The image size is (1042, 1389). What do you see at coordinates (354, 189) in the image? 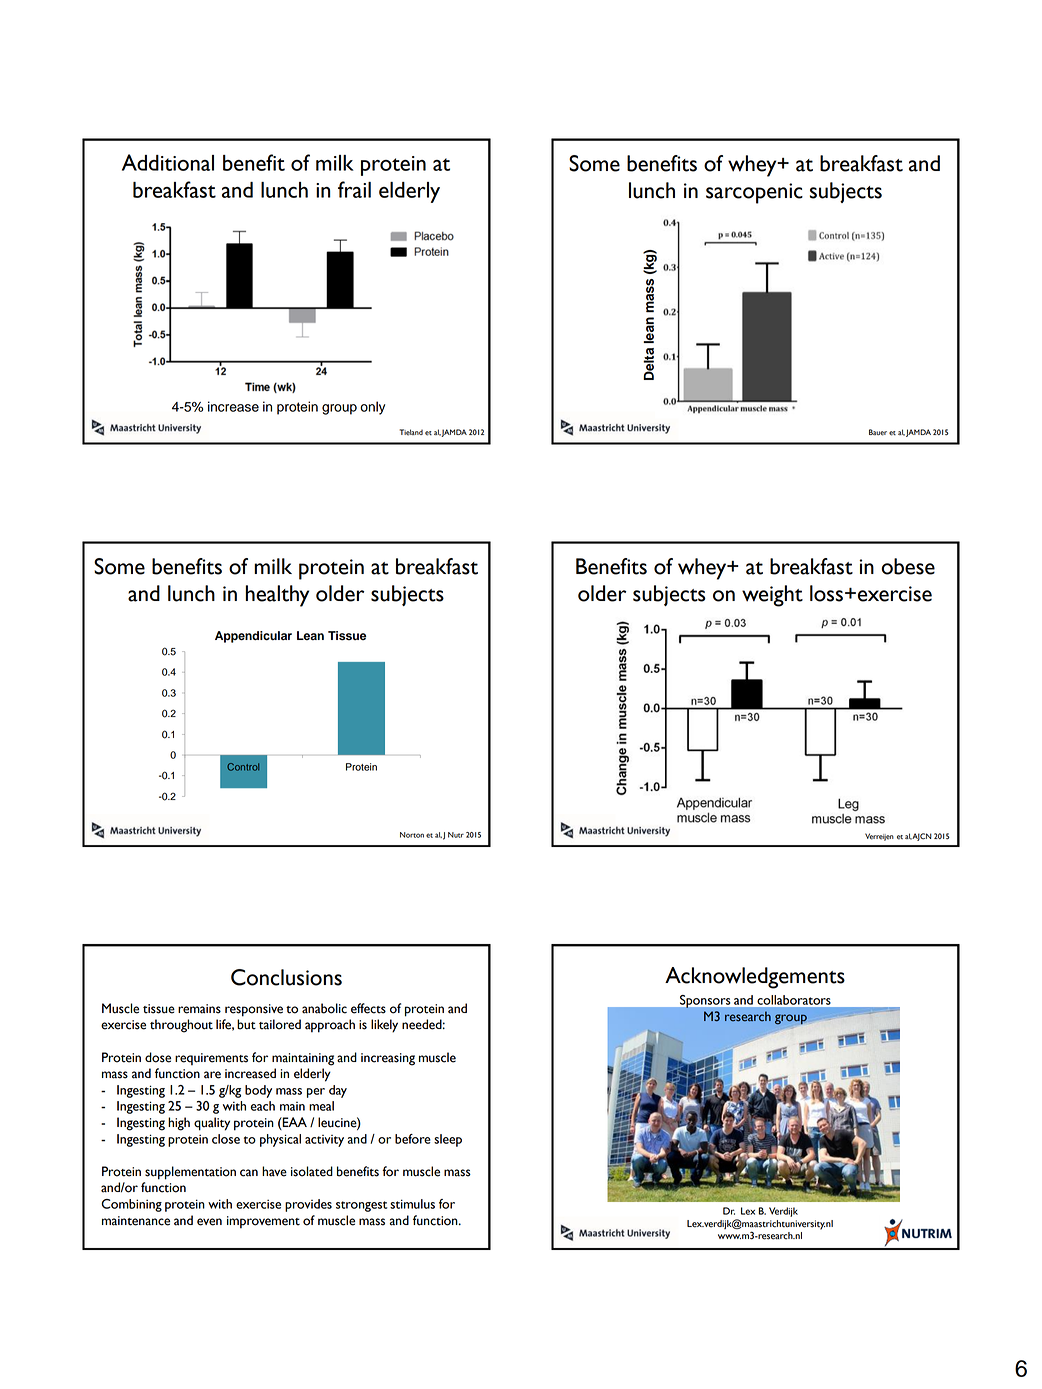
I see `frail` at bounding box center [354, 189].
